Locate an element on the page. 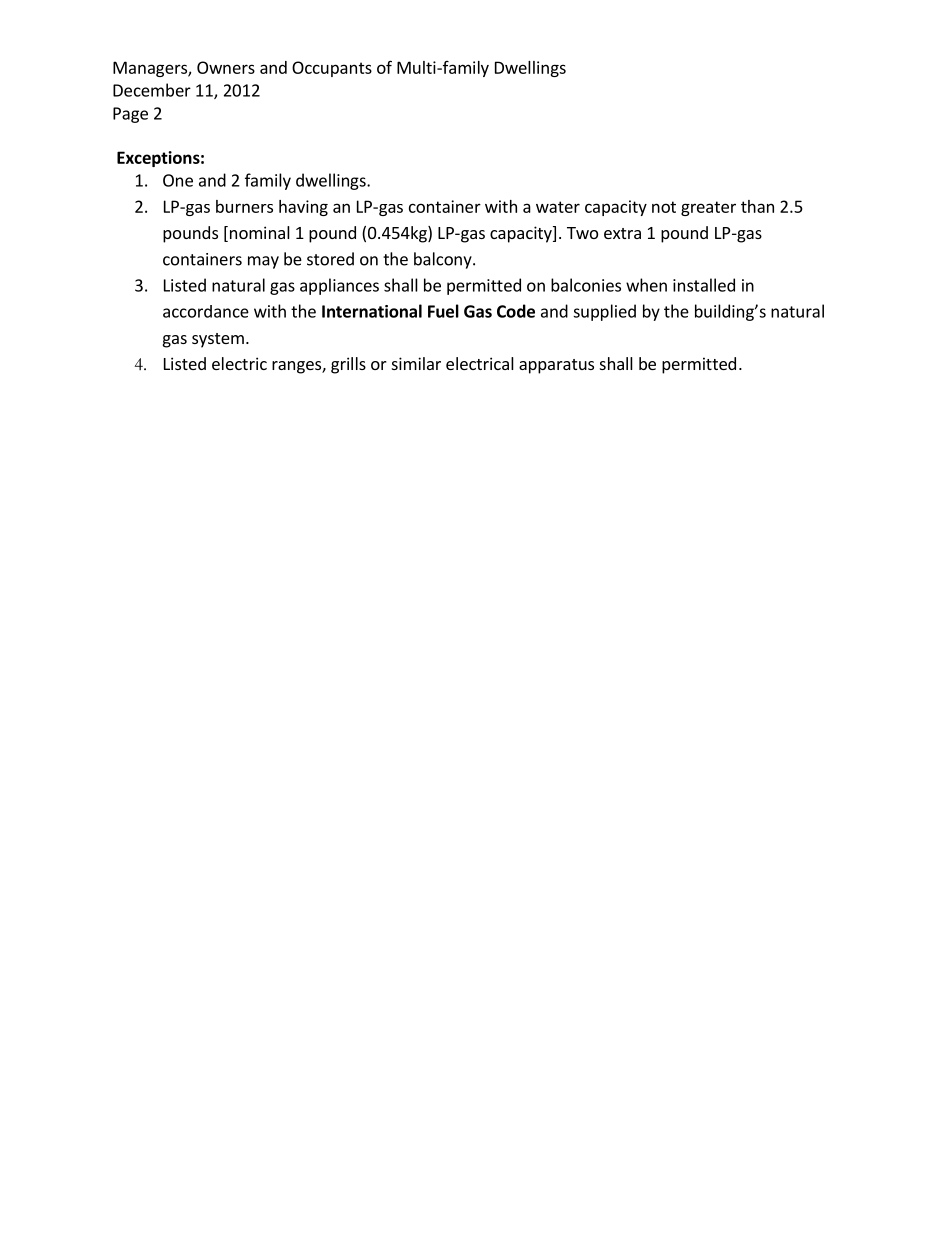  burners is located at coordinates (244, 206).
